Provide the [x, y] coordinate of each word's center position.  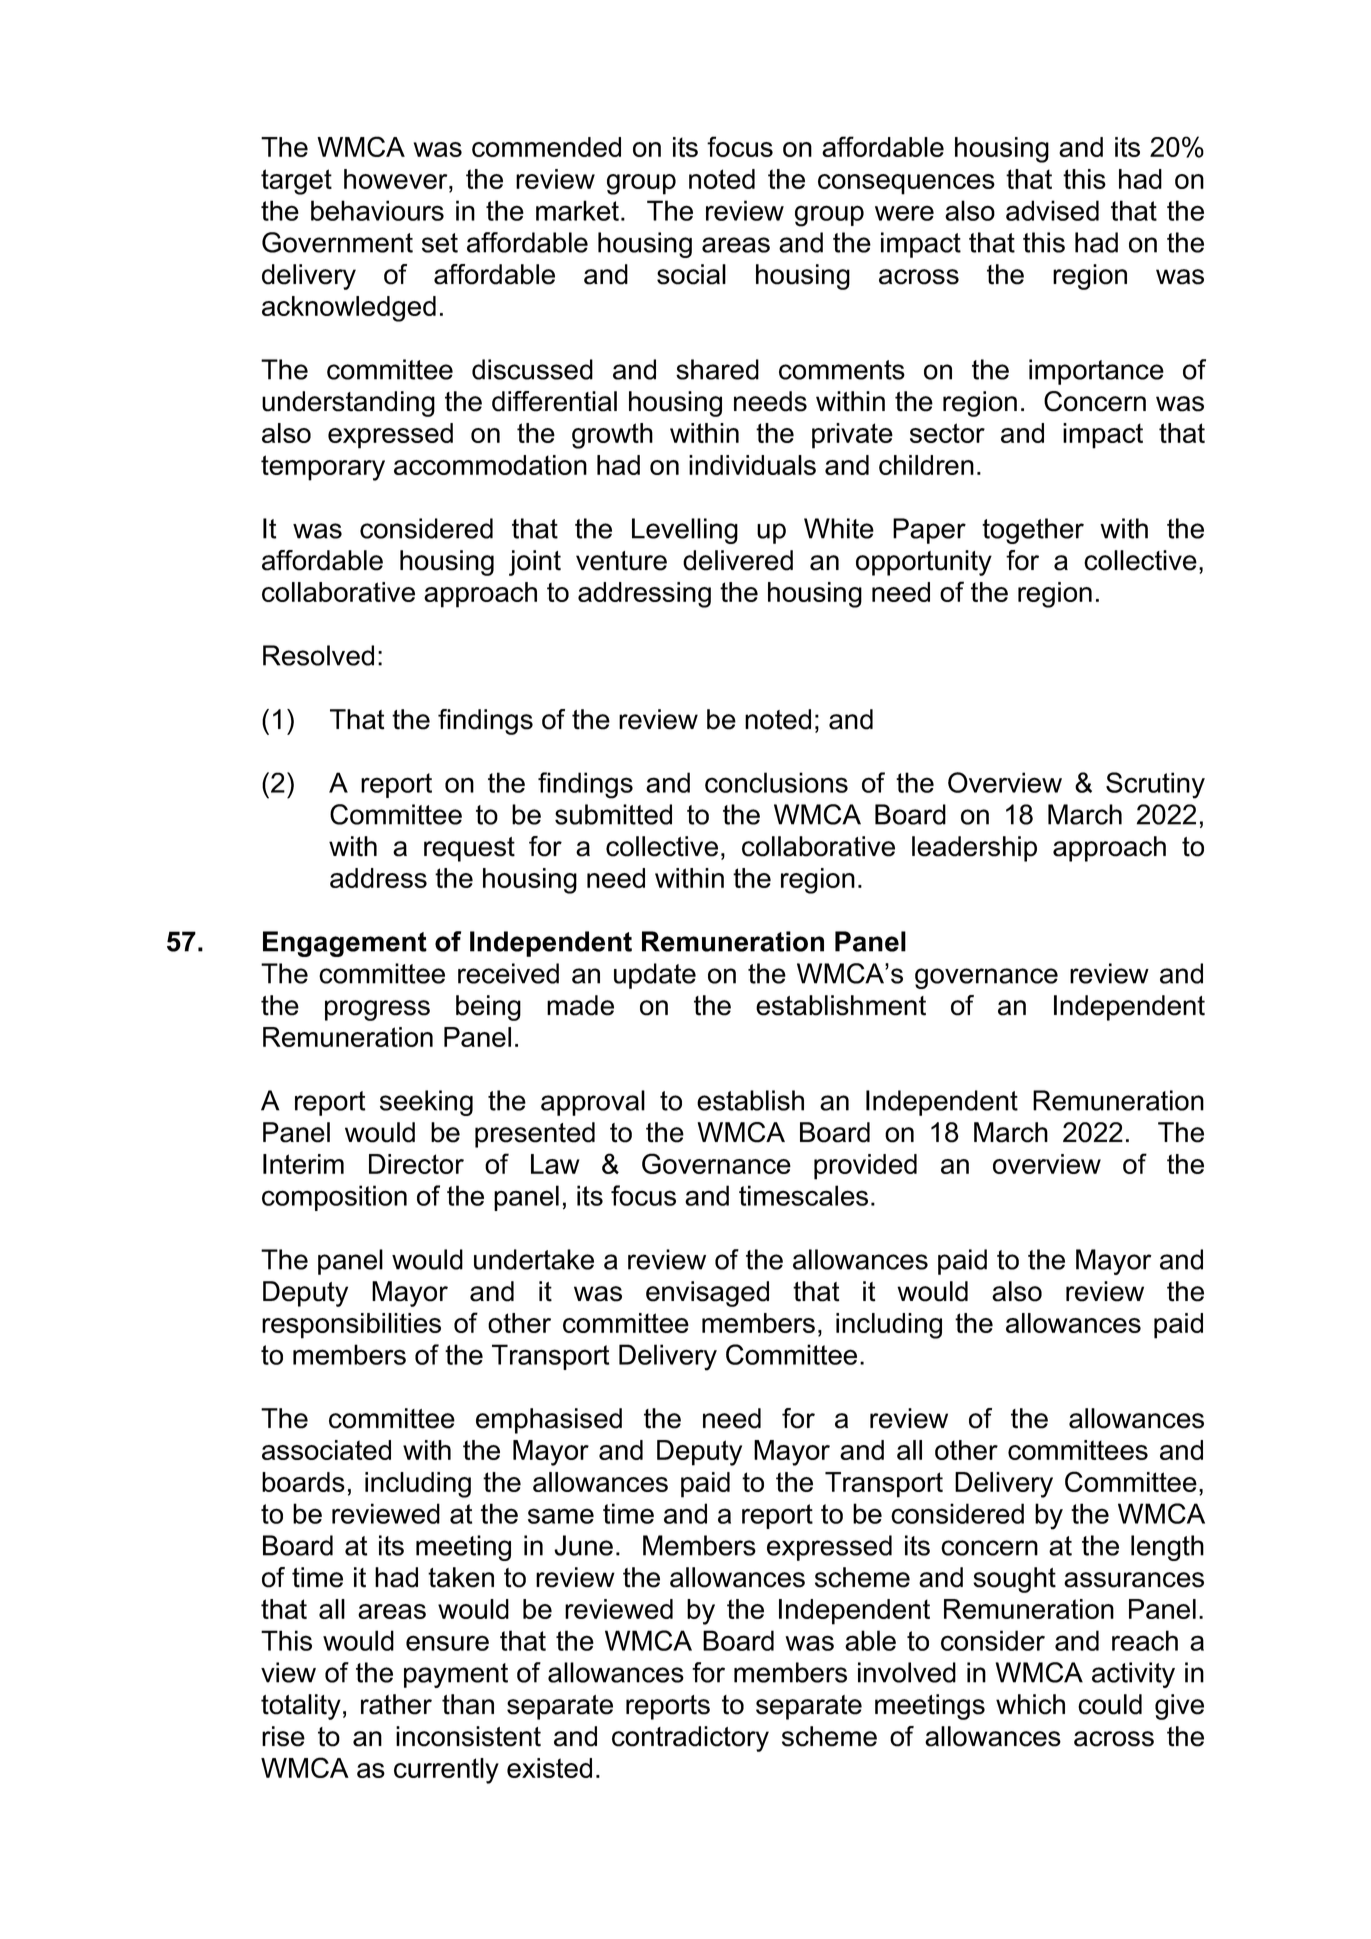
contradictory [690, 1739]
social [691, 274]
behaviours [377, 210]
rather [396, 1704]
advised [1052, 210]
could [1110, 1704]
